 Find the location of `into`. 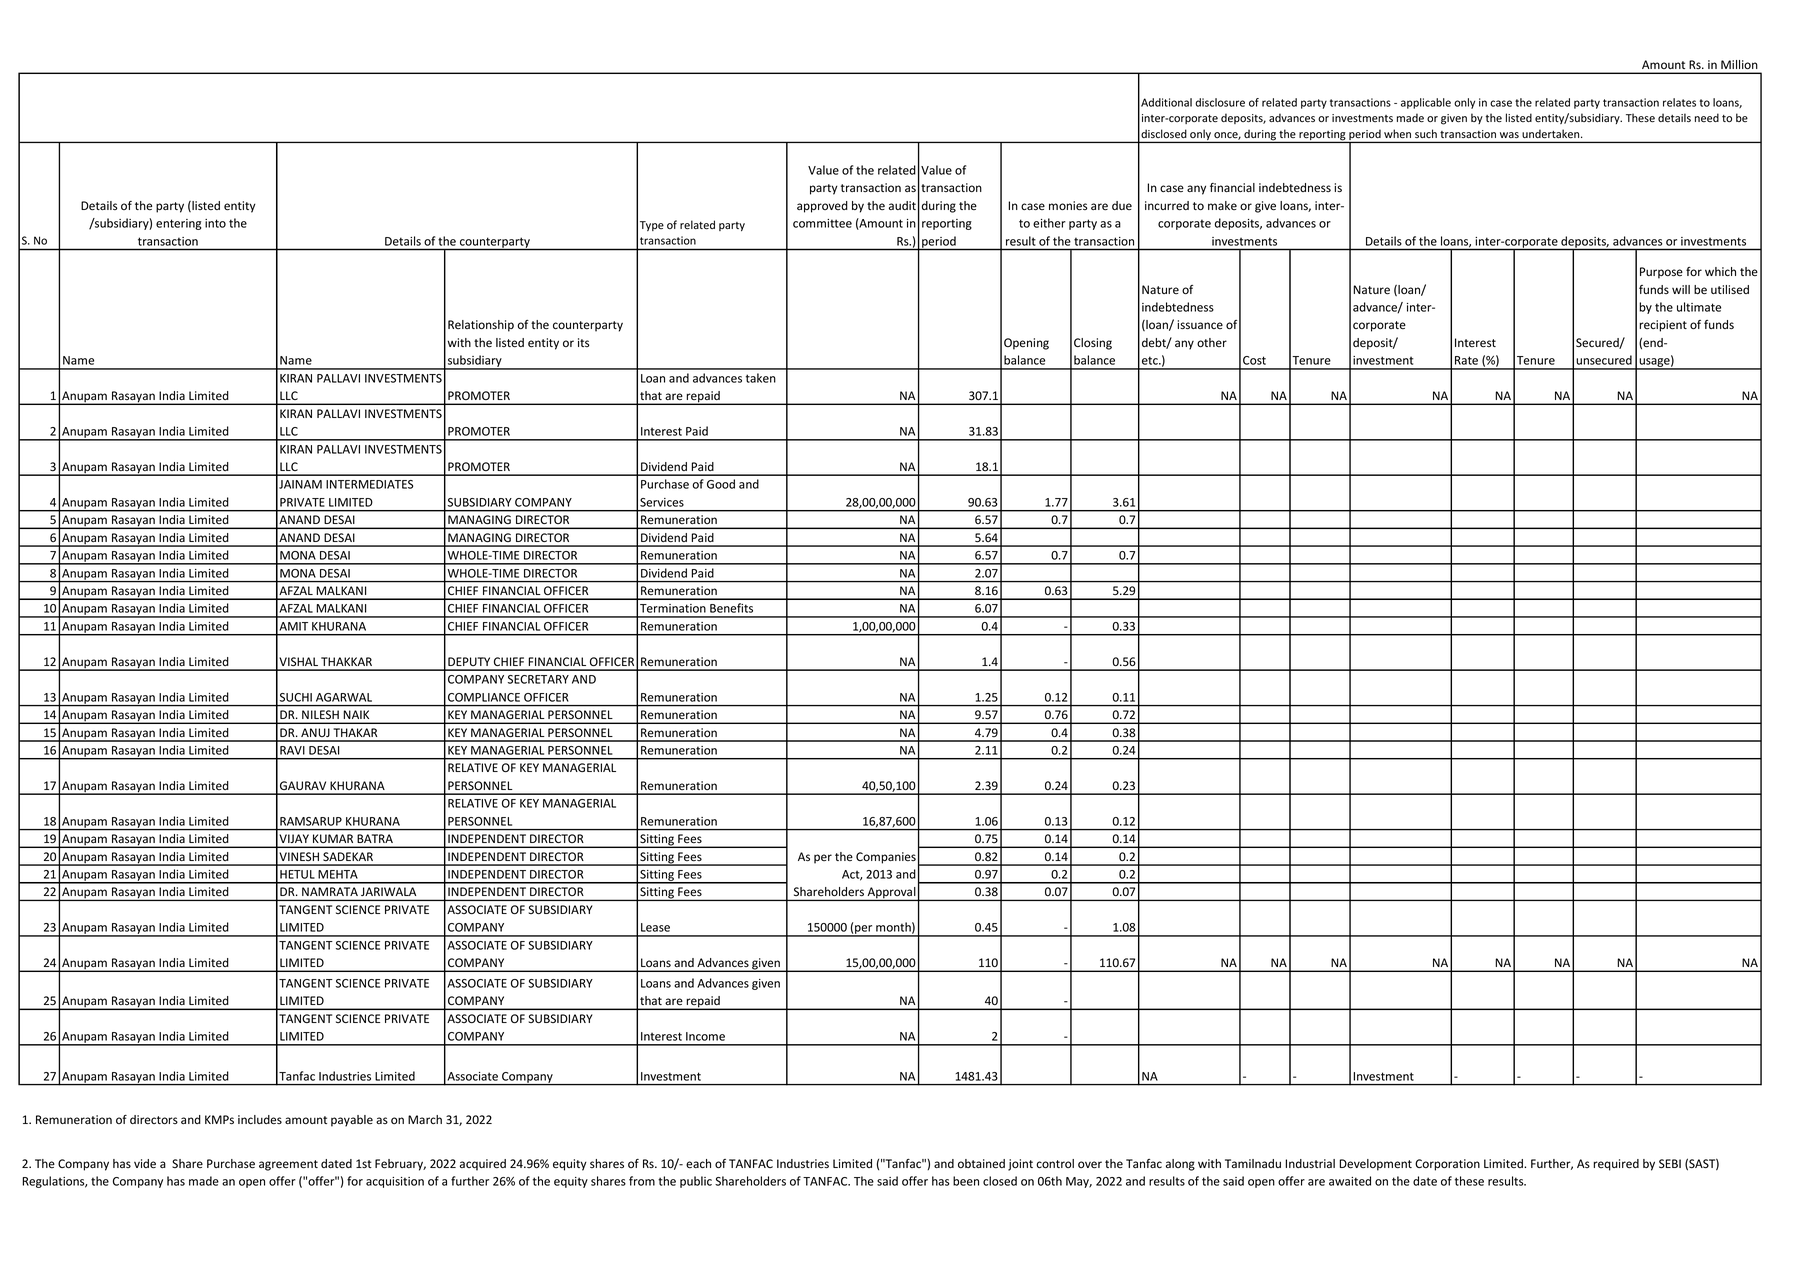

into is located at coordinates (215, 223).
